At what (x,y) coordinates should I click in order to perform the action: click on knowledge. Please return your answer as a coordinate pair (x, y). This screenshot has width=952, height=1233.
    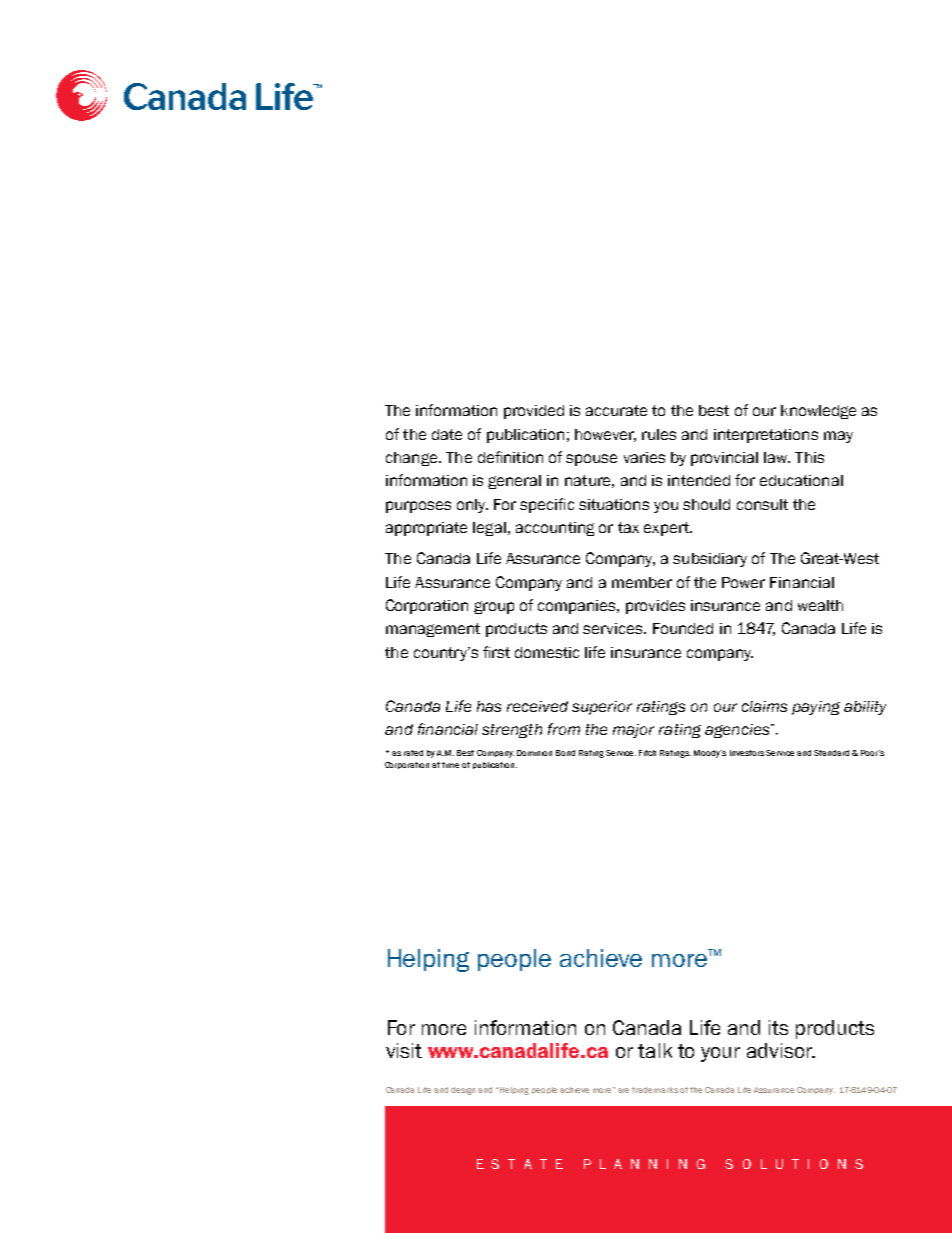
    Looking at the image, I should click on (818, 412).
